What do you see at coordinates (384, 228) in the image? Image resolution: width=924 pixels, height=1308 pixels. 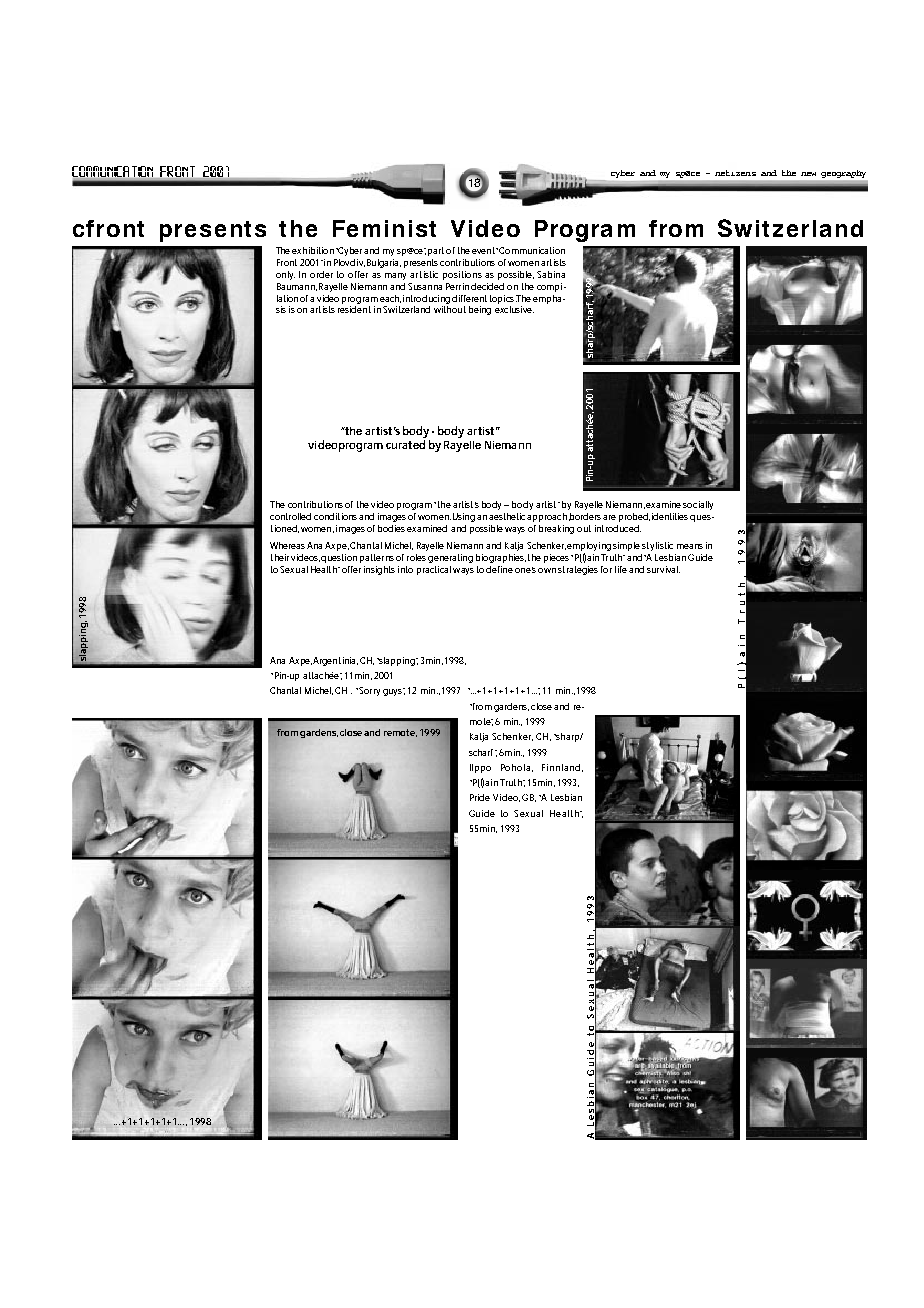 I see `Feminist` at bounding box center [384, 228].
